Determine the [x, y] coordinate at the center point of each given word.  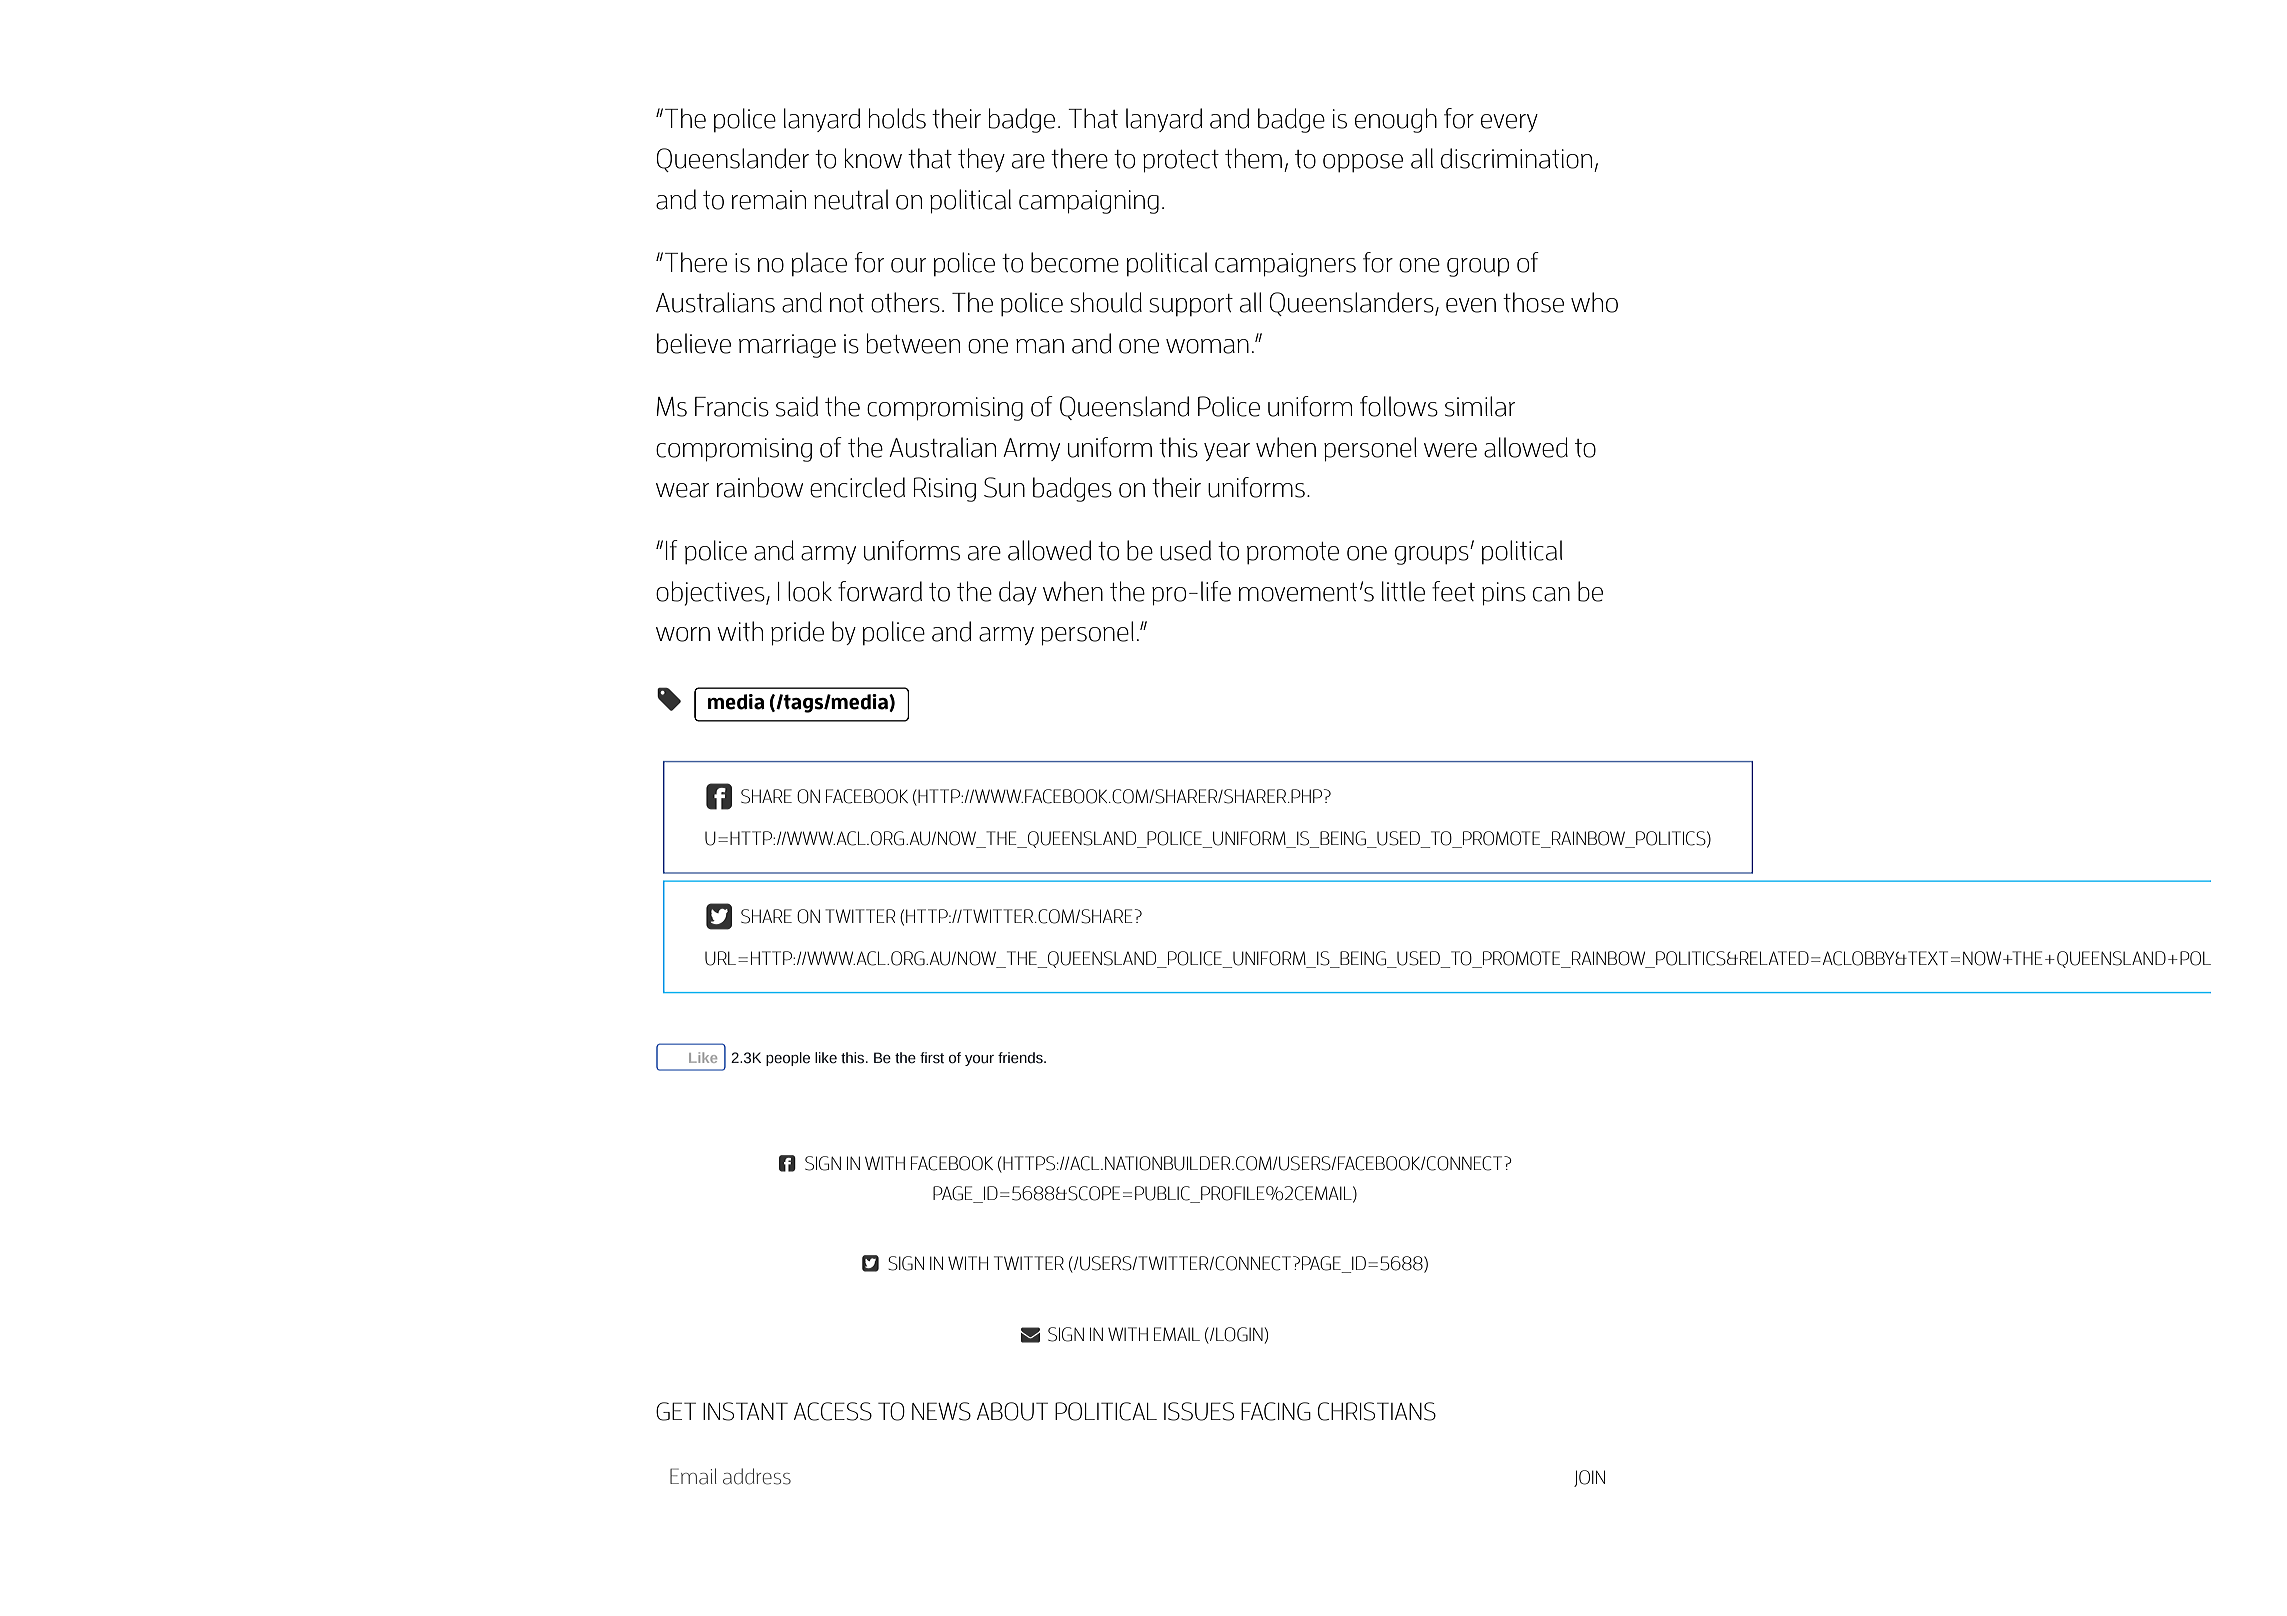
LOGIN [1239, 1334]
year [1227, 452]
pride [797, 633]
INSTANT [745, 1411]
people [788, 1059]
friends [1021, 1058]
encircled [857, 487]
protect [1181, 161]
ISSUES [1199, 1411]
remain [769, 200]
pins [1504, 594]
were [1450, 450]
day [1018, 593]
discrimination [1516, 158]
